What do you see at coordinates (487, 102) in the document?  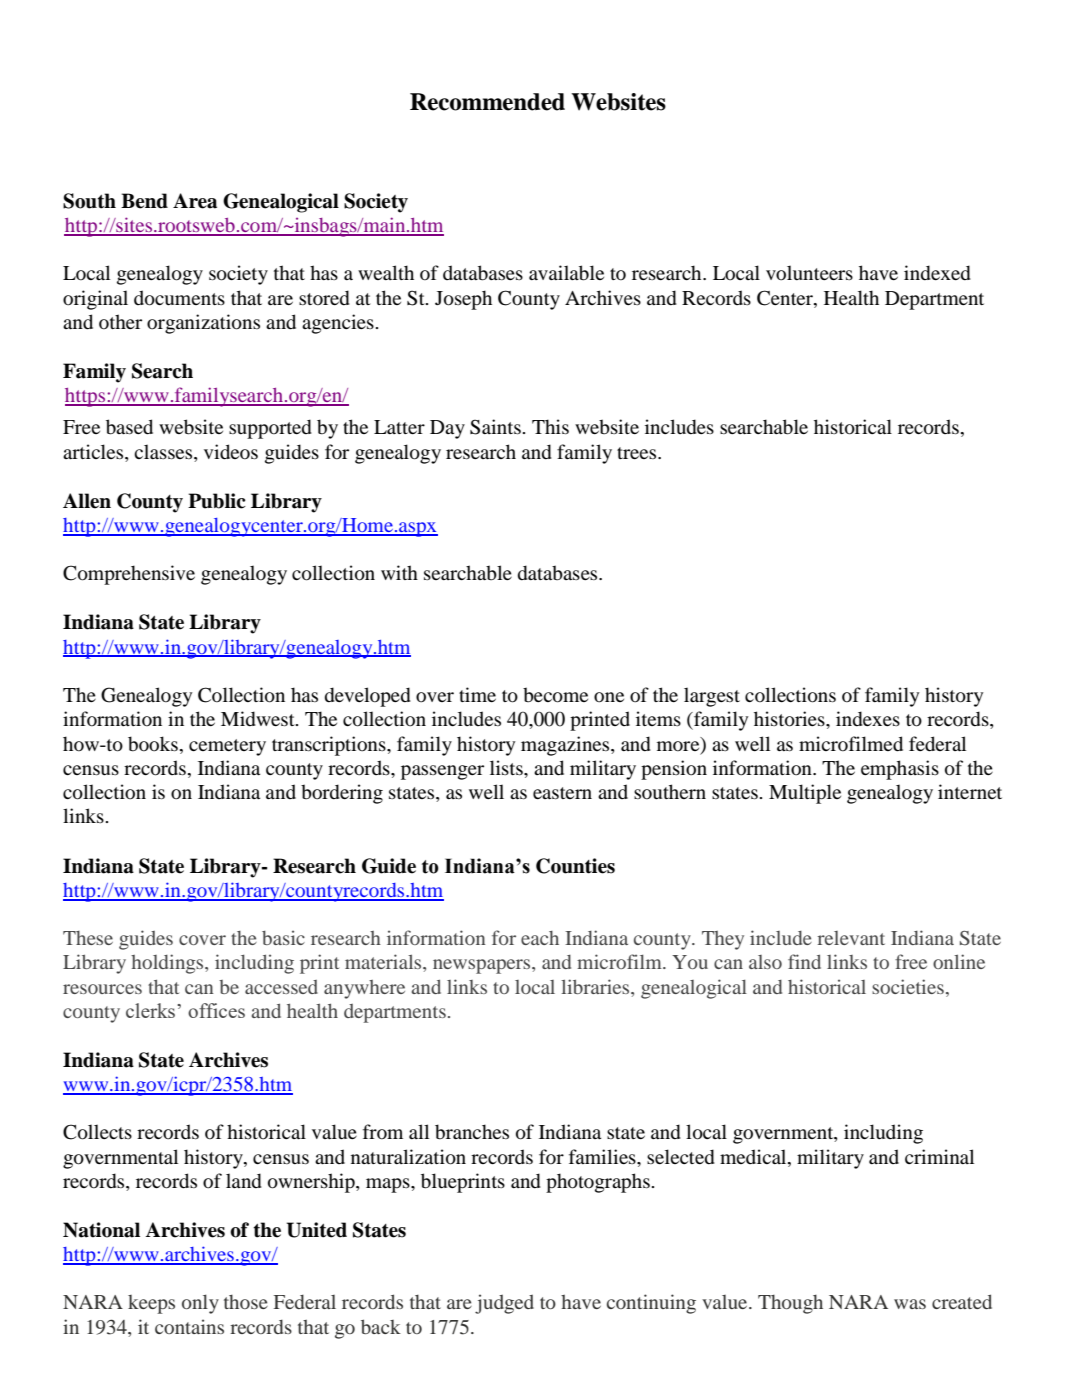 I see `Recommended` at bounding box center [487, 102].
